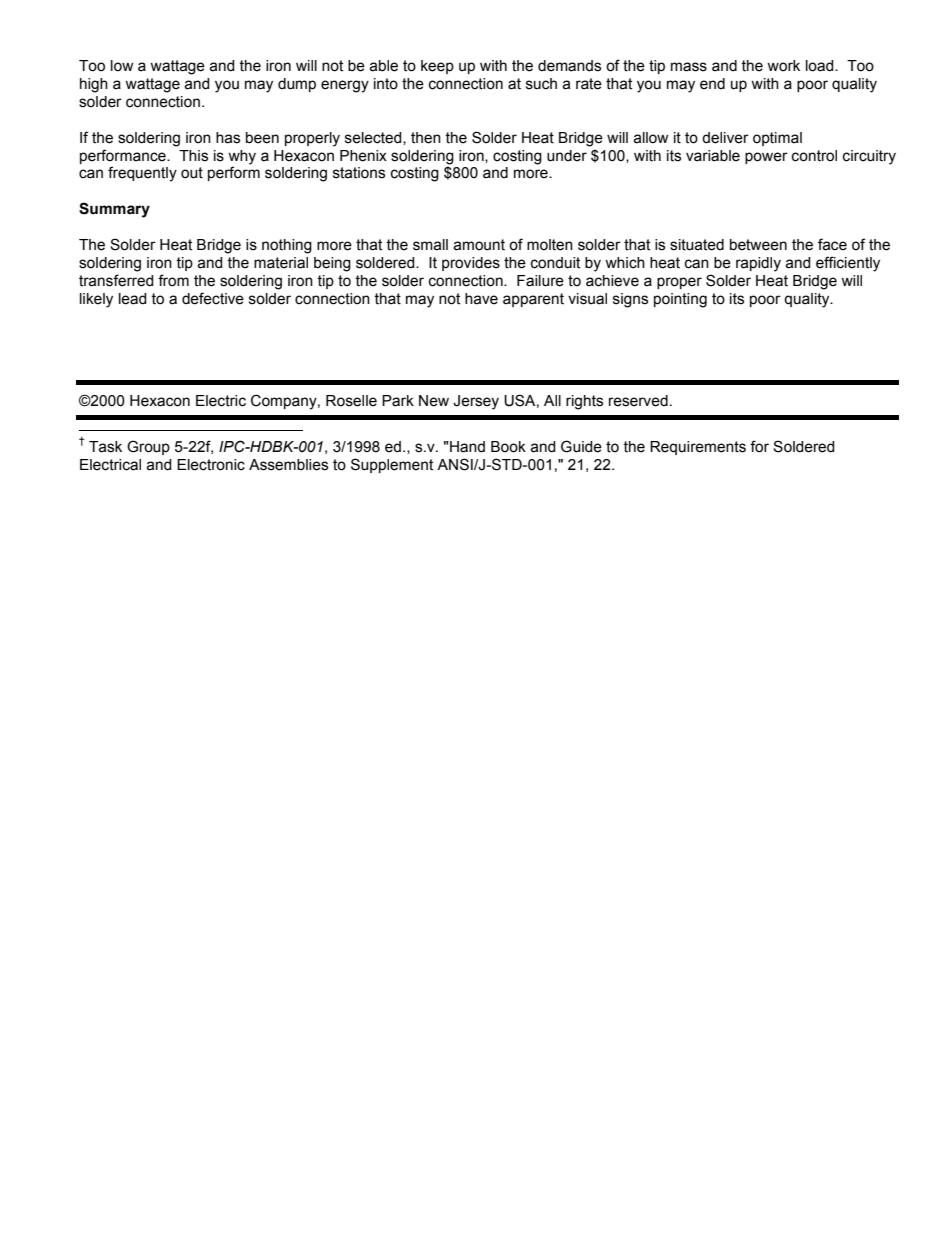 The image size is (952, 1233). I want to click on from, so click(173, 280).
